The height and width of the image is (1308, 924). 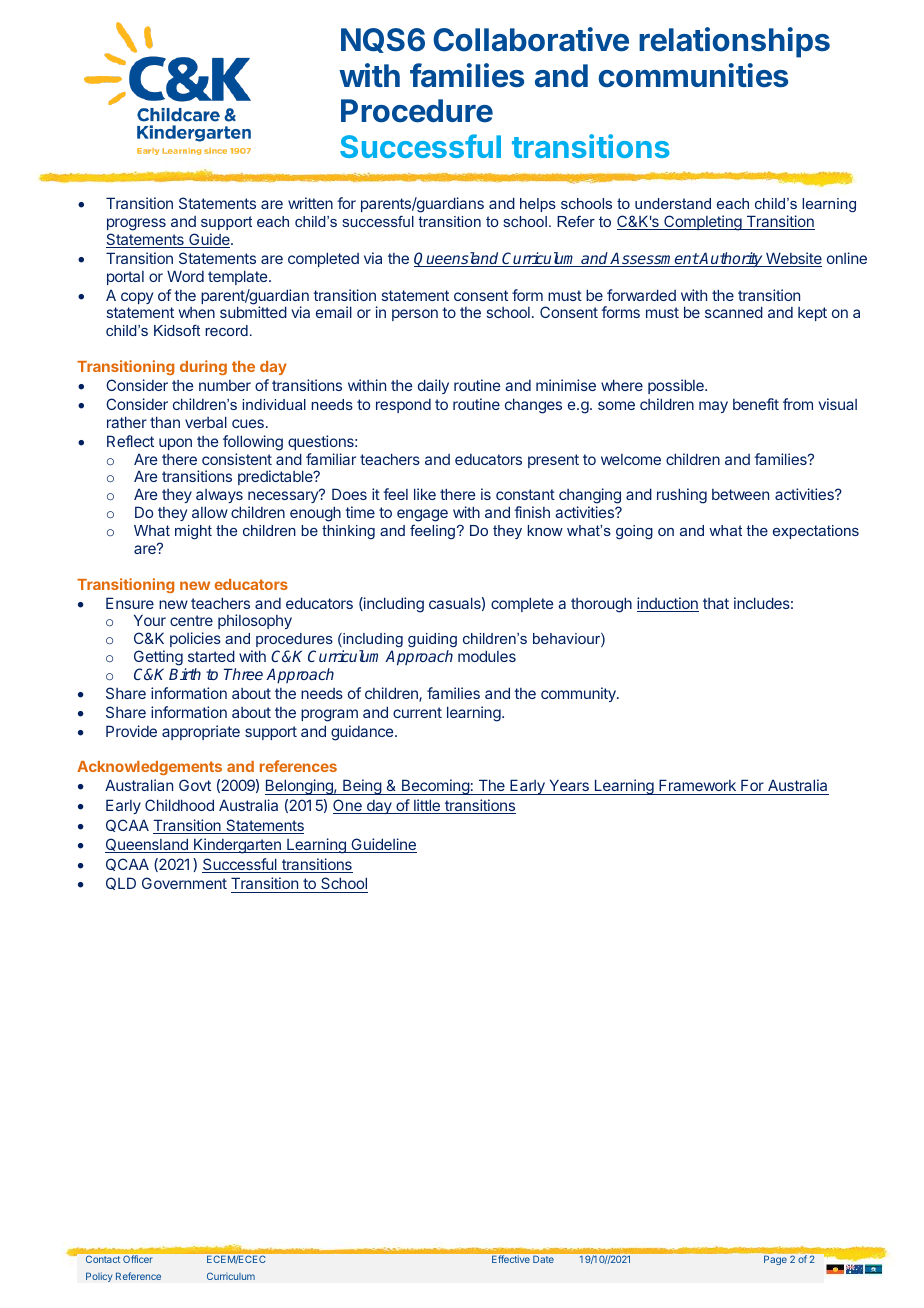 I want to click on between, so click(x=740, y=494).
